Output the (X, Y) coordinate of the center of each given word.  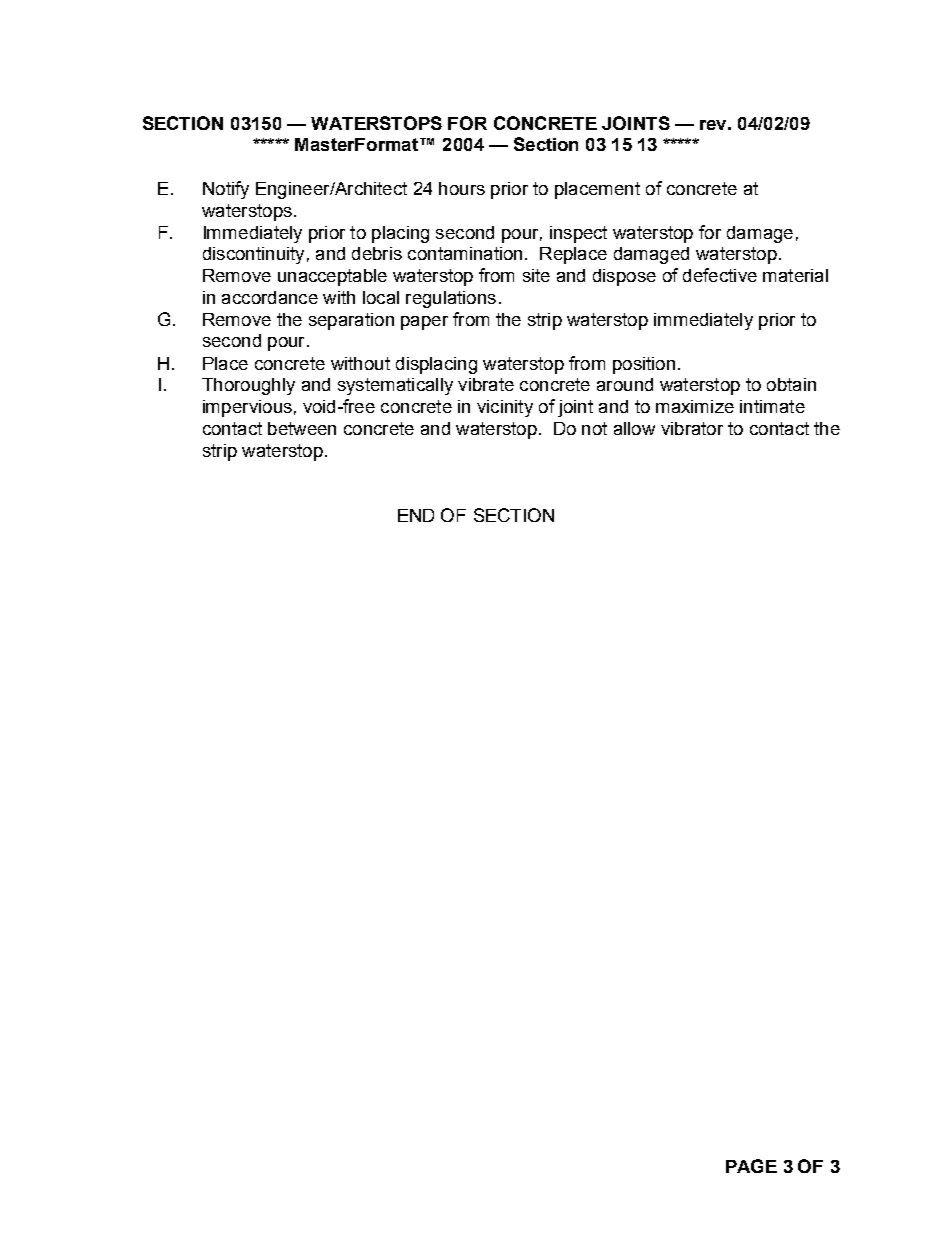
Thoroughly (248, 386)
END (416, 515)
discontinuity (253, 255)
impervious (247, 408)
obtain (791, 384)
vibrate (486, 384)
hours (462, 188)
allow (634, 428)
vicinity (505, 408)
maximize (695, 406)
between (302, 428)
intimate (772, 406)
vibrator (692, 428)
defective (720, 275)
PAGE (751, 1166)
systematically (395, 386)
